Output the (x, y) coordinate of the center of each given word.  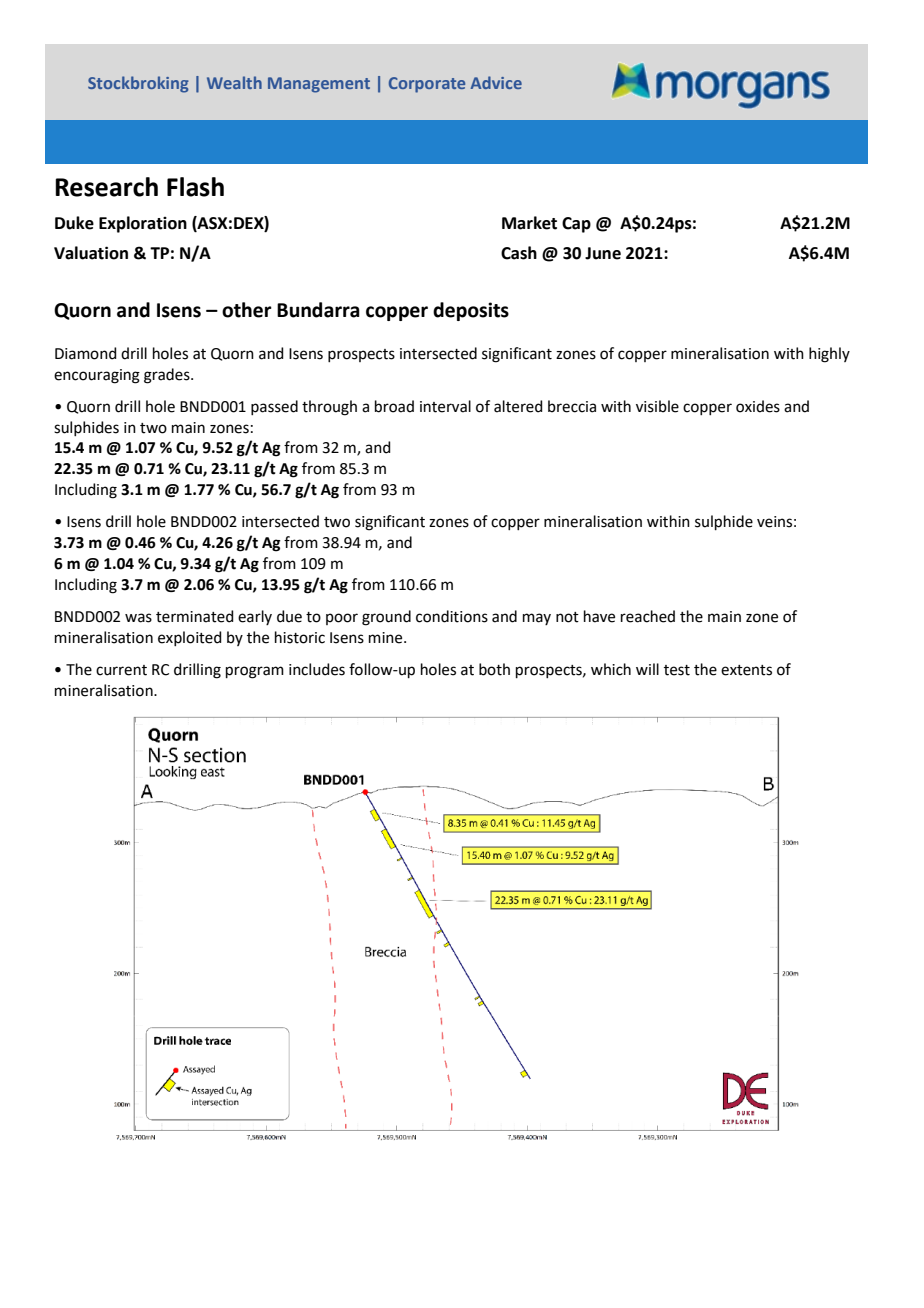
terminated (195, 616)
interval (445, 406)
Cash (519, 253)
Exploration (143, 224)
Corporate (427, 85)
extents (746, 670)
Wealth (234, 82)
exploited (190, 638)
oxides (758, 406)
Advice (496, 82)
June (603, 253)
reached (648, 616)
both (494, 669)
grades (168, 376)
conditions (452, 616)
